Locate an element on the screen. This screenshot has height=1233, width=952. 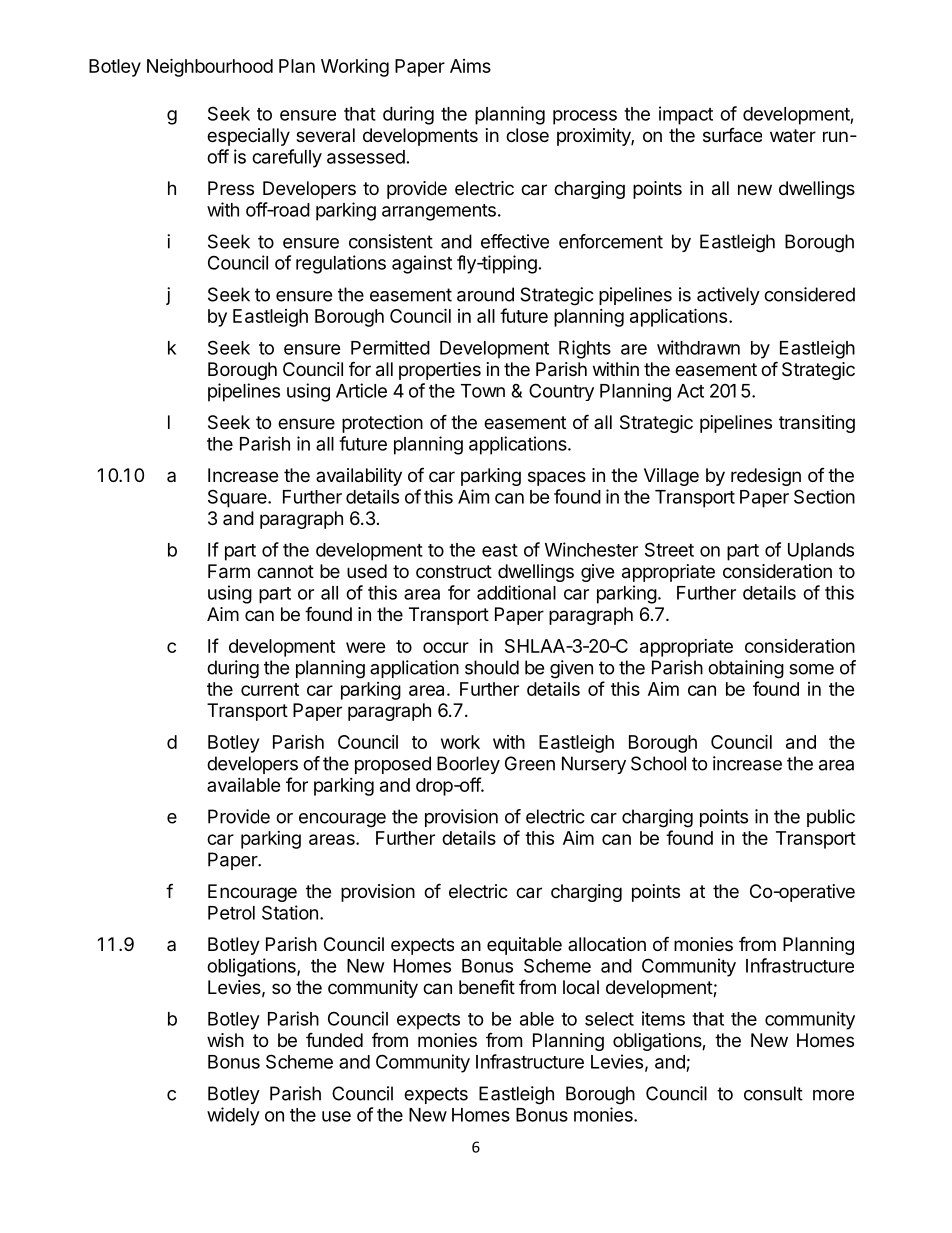
especially is located at coordinates (248, 137).
